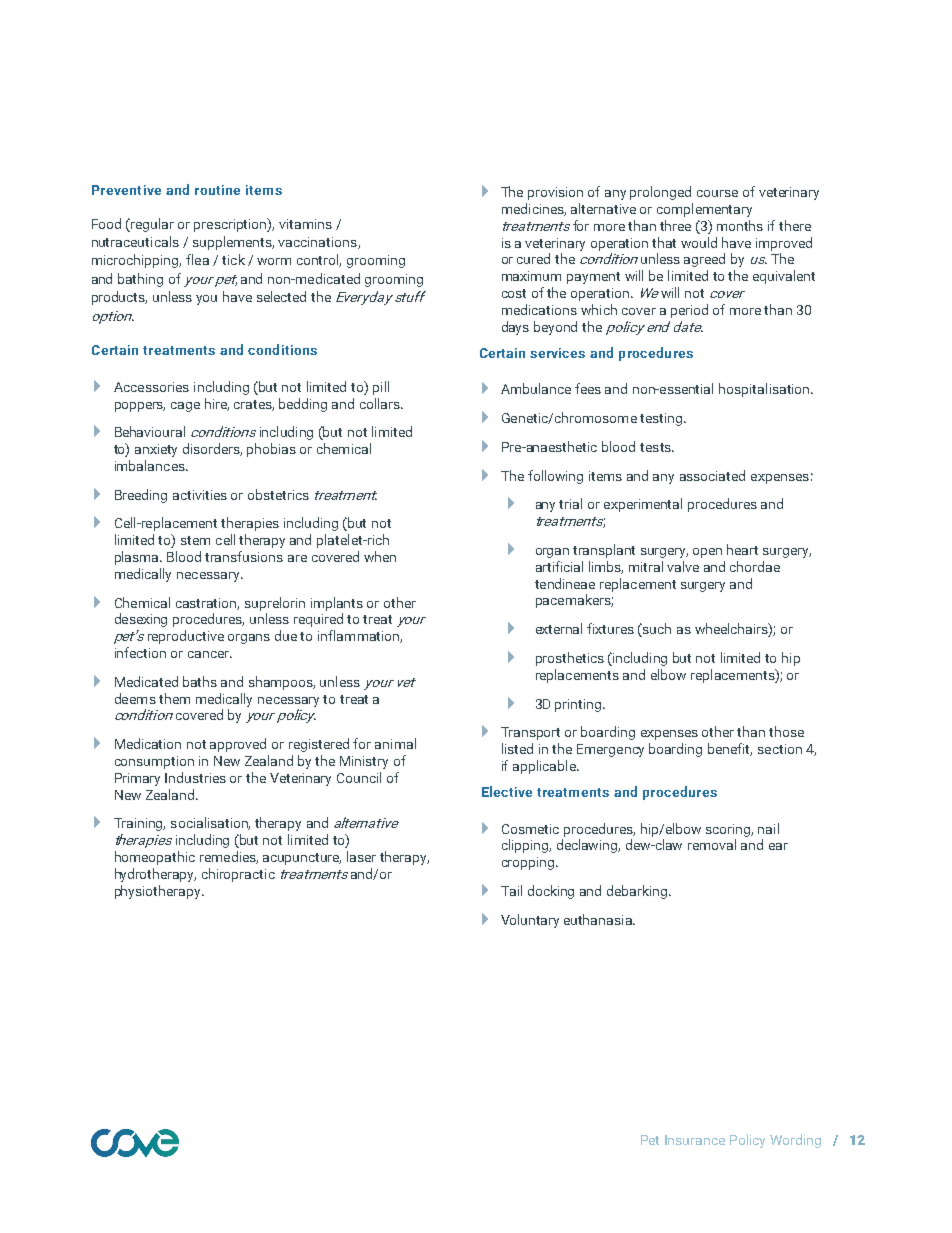 The width and height of the image is (952, 1233). What do you see at coordinates (795, 1141) in the image?
I see `Wording` at bounding box center [795, 1141].
